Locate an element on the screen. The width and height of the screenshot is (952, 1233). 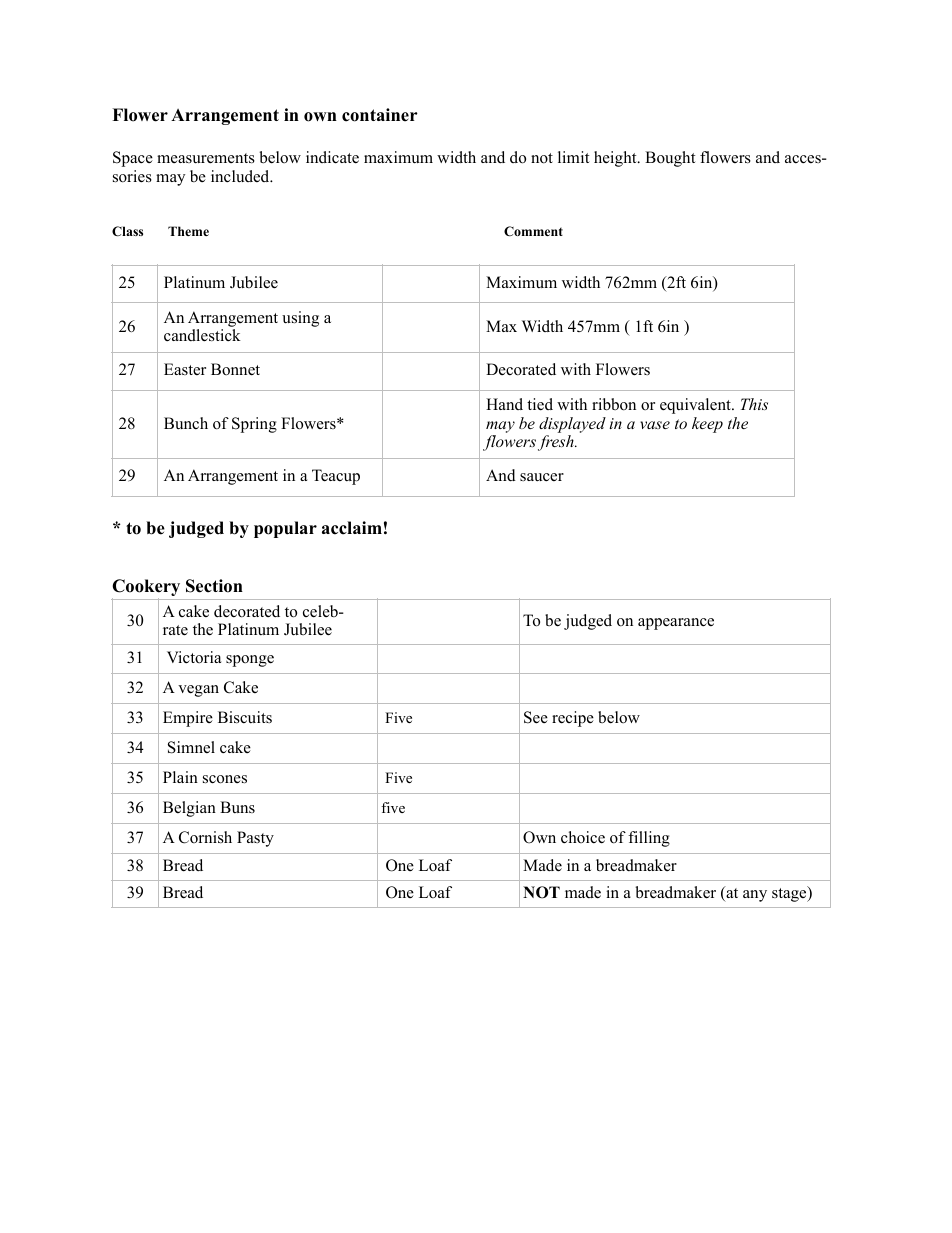
any is located at coordinates (755, 896).
